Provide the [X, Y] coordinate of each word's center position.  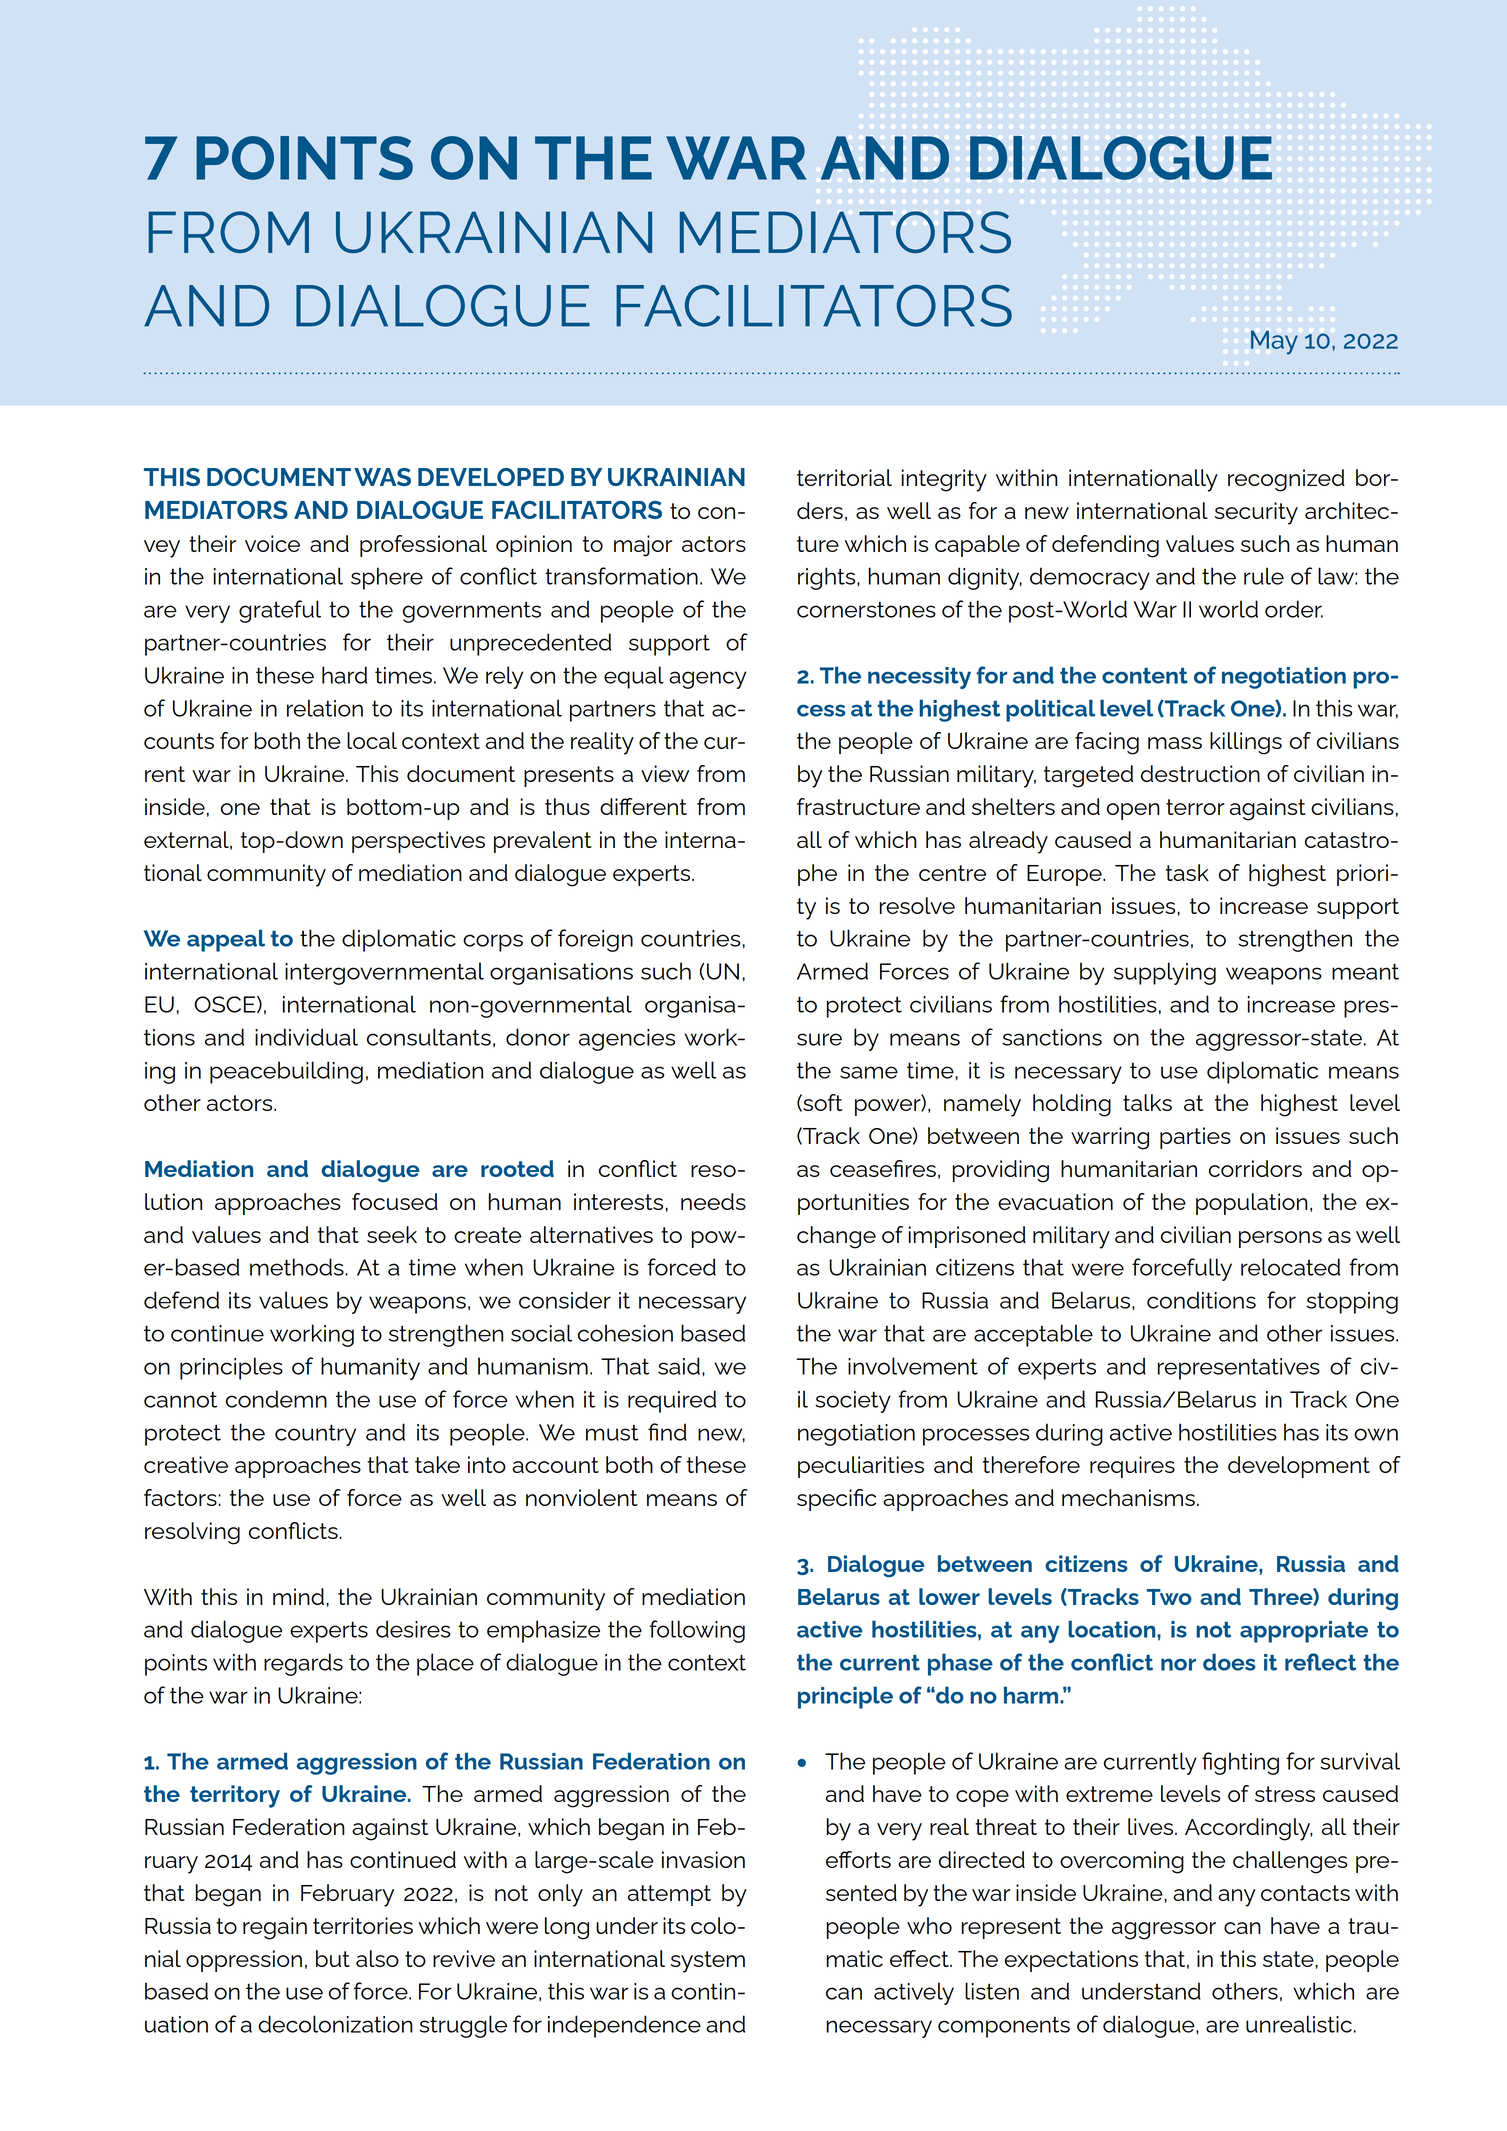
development [1299, 1467]
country [315, 1435]
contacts [1305, 1893]
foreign [595, 940]
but [333, 1958]
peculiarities [861, 1467]
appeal [226, 940]
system [708, 1962]
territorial [844, 477]
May [1274, 342]
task [1187, 872]
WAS [382, 477]
